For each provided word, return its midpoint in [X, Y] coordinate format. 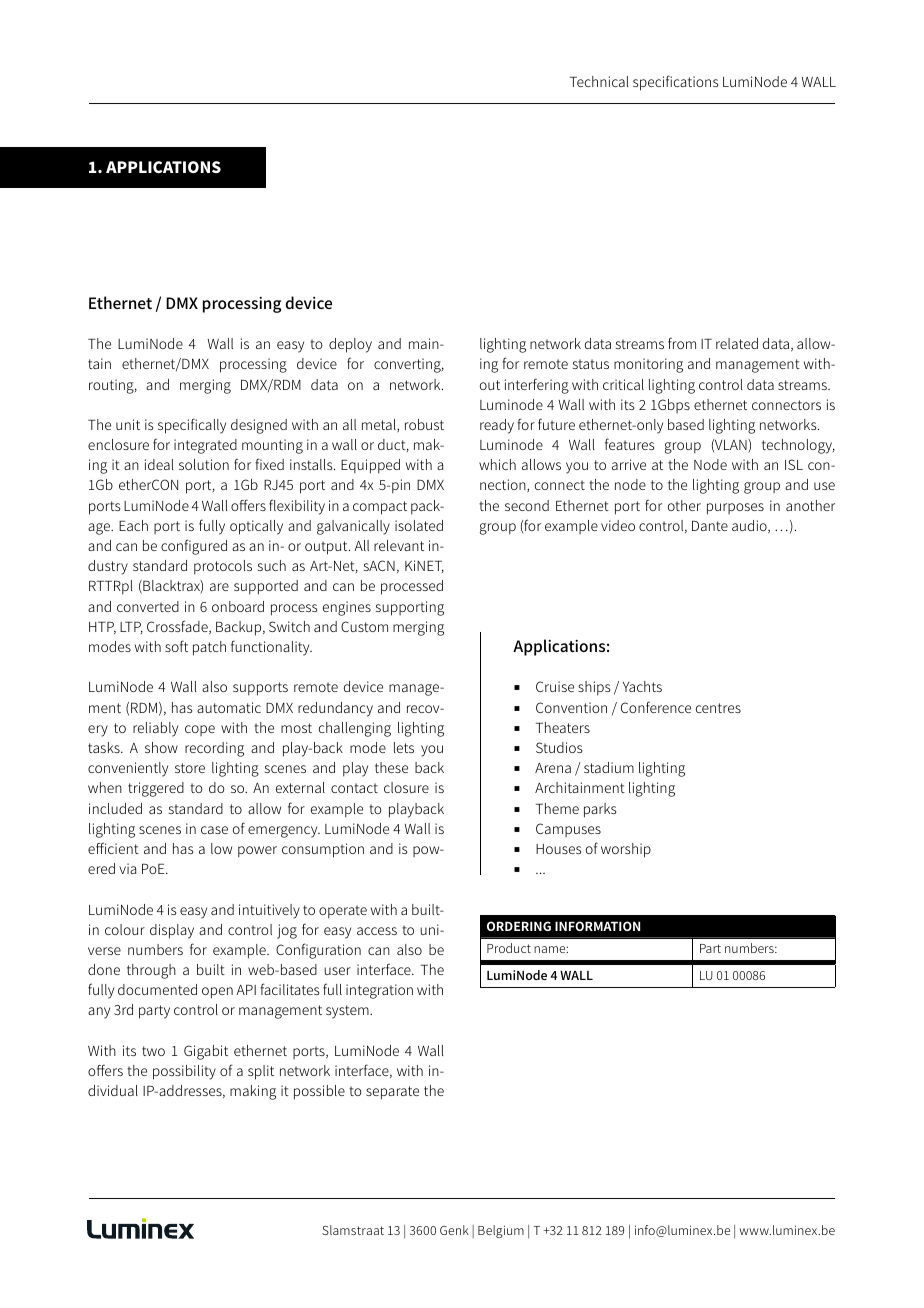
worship [626, 850]
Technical [599, 81]
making [253, 1092]
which [497, 464]
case [214, 830]
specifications [675, 83]
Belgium [501, 1231]
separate [392, 1093]
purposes [735, 509]
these [391, 767]
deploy [350, 345]
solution [204, 464]
